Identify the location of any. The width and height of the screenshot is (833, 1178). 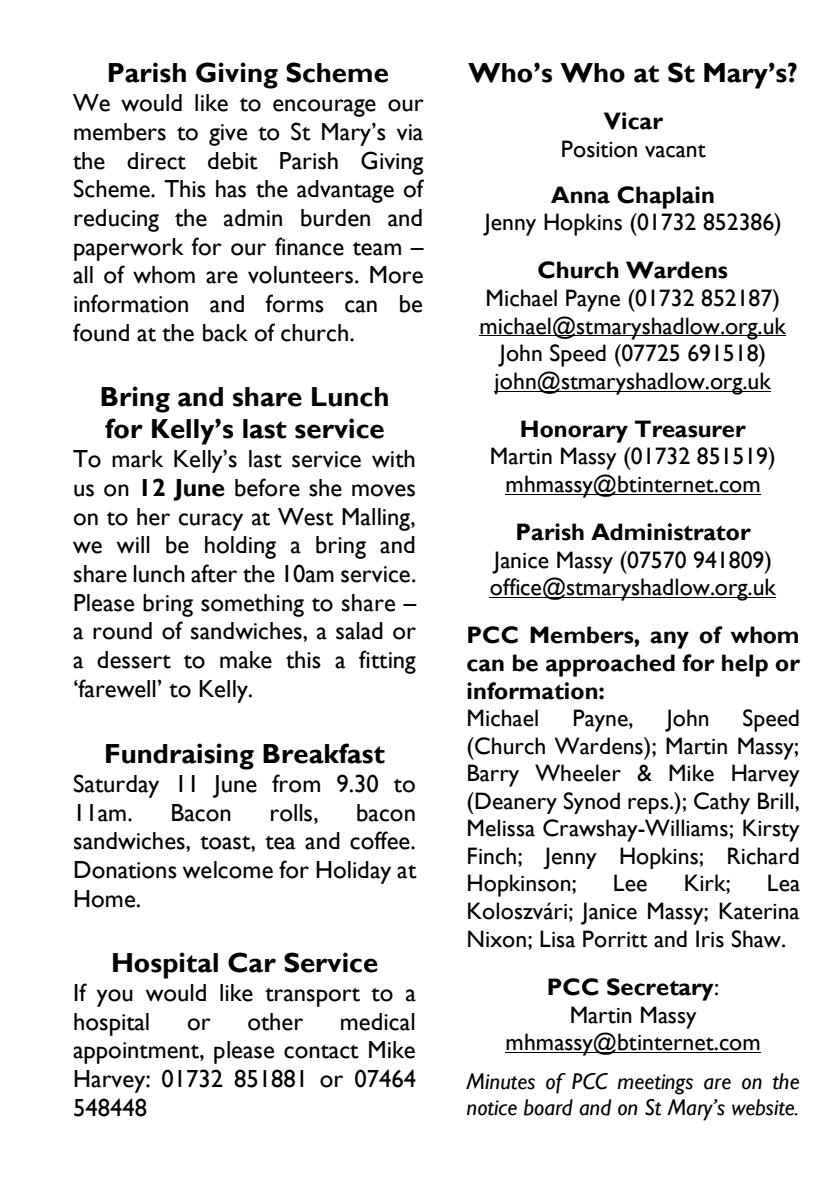
(669, 640).
